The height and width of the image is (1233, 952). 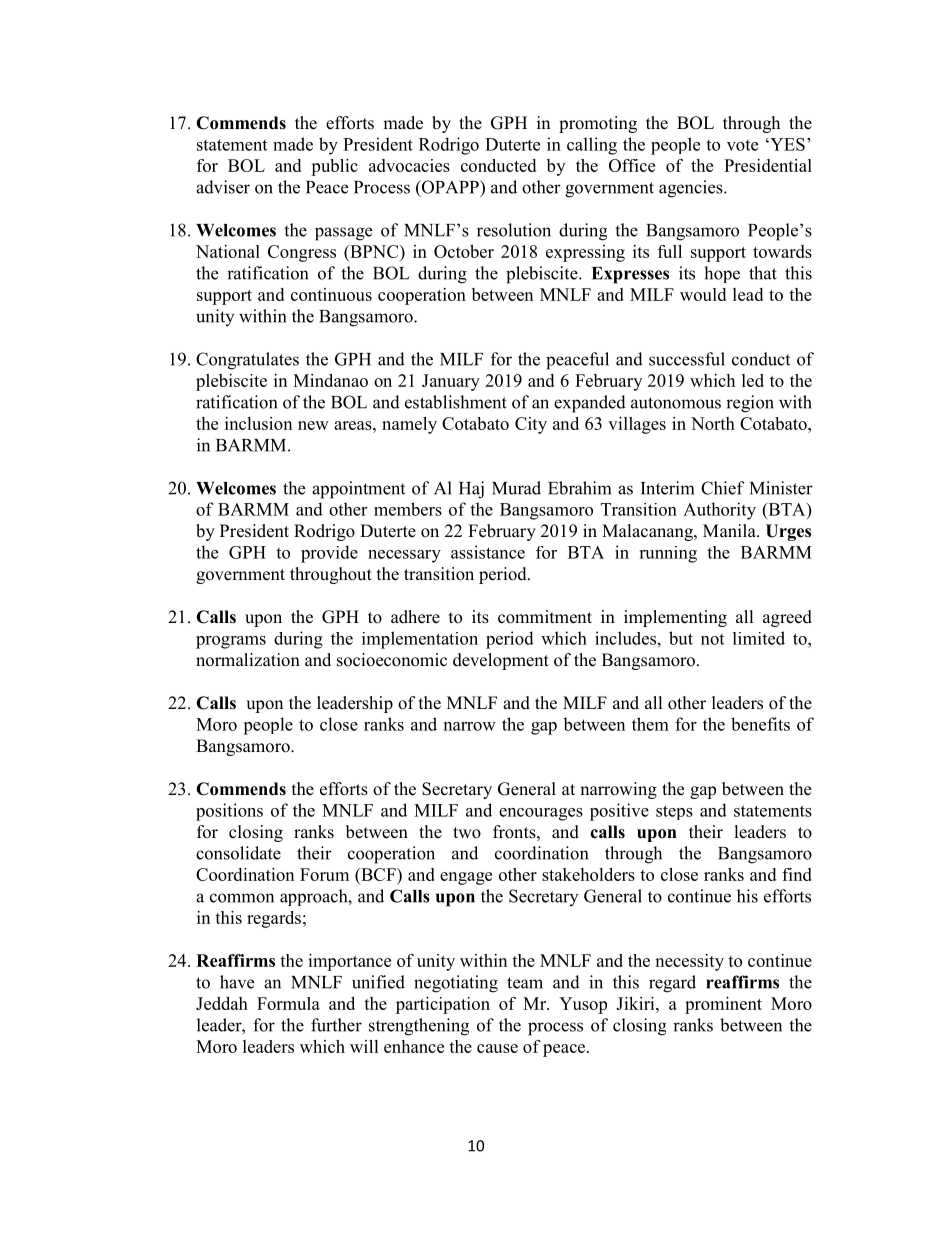 What do you see at coordinates (592, 146) in the image?
I see `calling` at bounding box center [592, 146].
